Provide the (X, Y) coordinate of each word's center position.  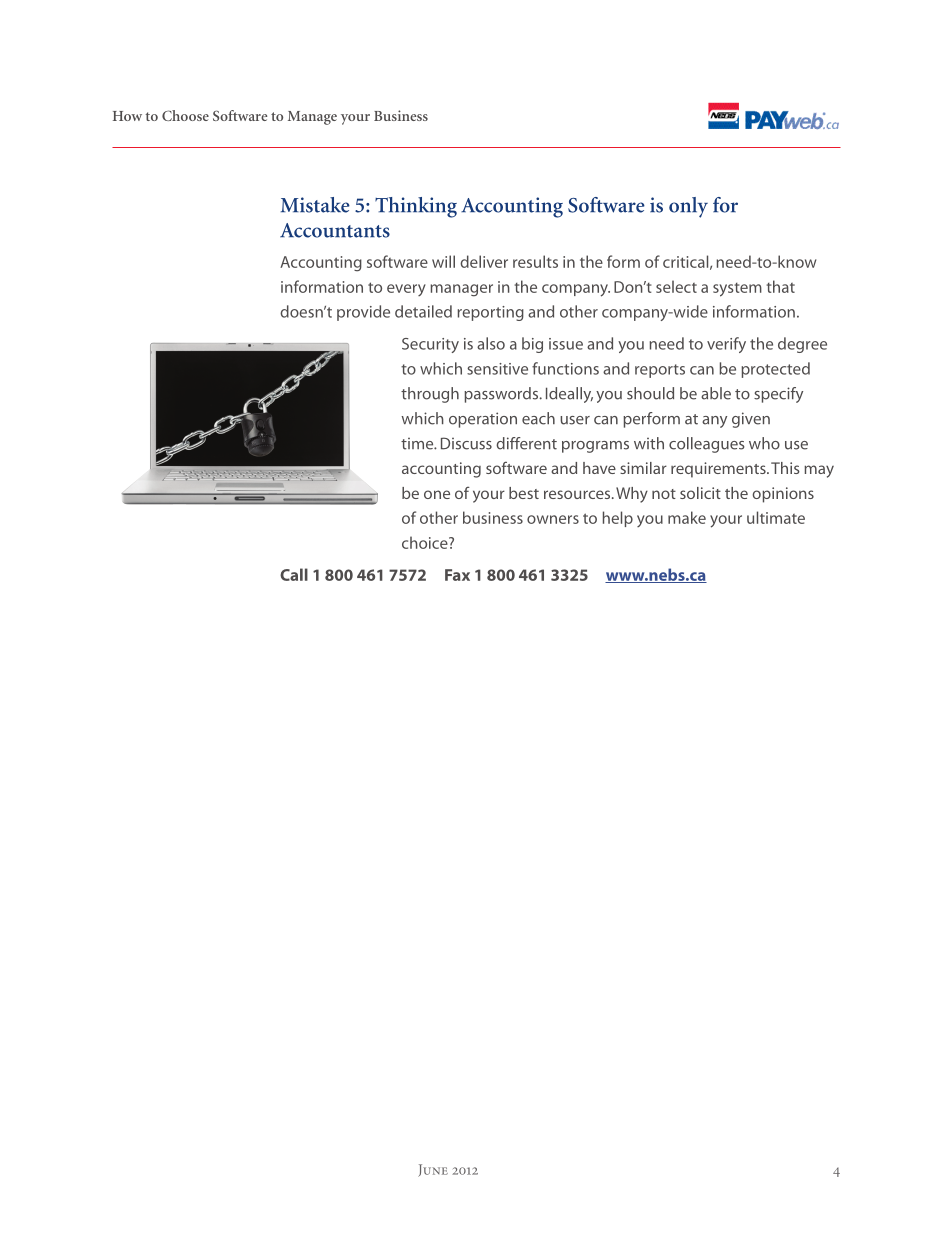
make (687, 517)
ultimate (776, 517)
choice (426, 542)
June (433, 1170)
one (437, 494)
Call (294, 574)
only (688, 207)
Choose (185, 115)
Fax (457, 575)
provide (363, 313)
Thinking (416, 207)
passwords (502, 395)
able (716, 393)
